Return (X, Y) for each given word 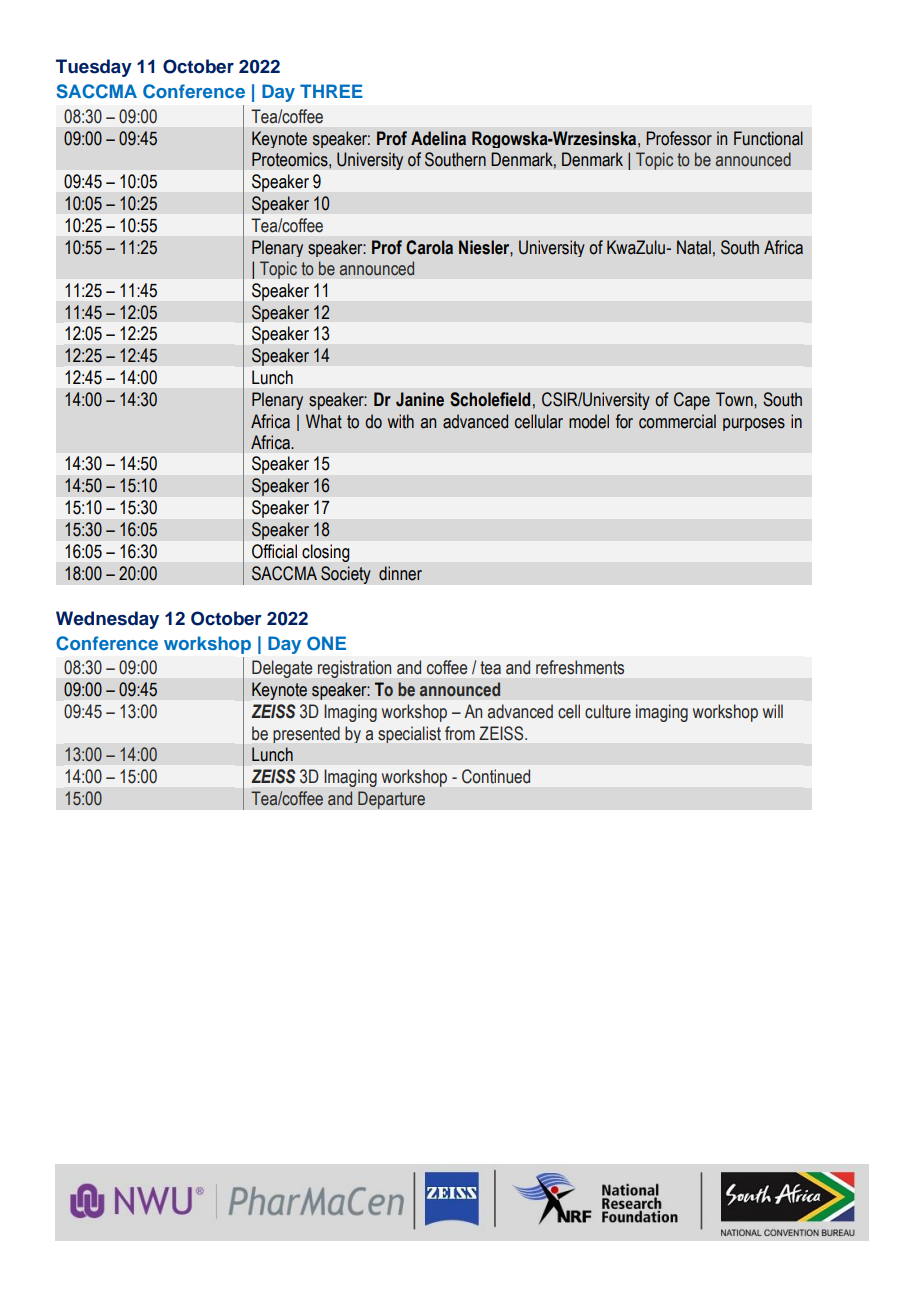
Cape (692, 401)
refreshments (580, 667)
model (589, 421)
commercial (677, 421)
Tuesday (94, 68)
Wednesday (107, 620)
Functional (768, 138)
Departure (391, 800)
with (401, 421)
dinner (400, 573)
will (773, 711)
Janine (420, 399)
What (324, 421)
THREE (331, 91)
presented (306, 734)
